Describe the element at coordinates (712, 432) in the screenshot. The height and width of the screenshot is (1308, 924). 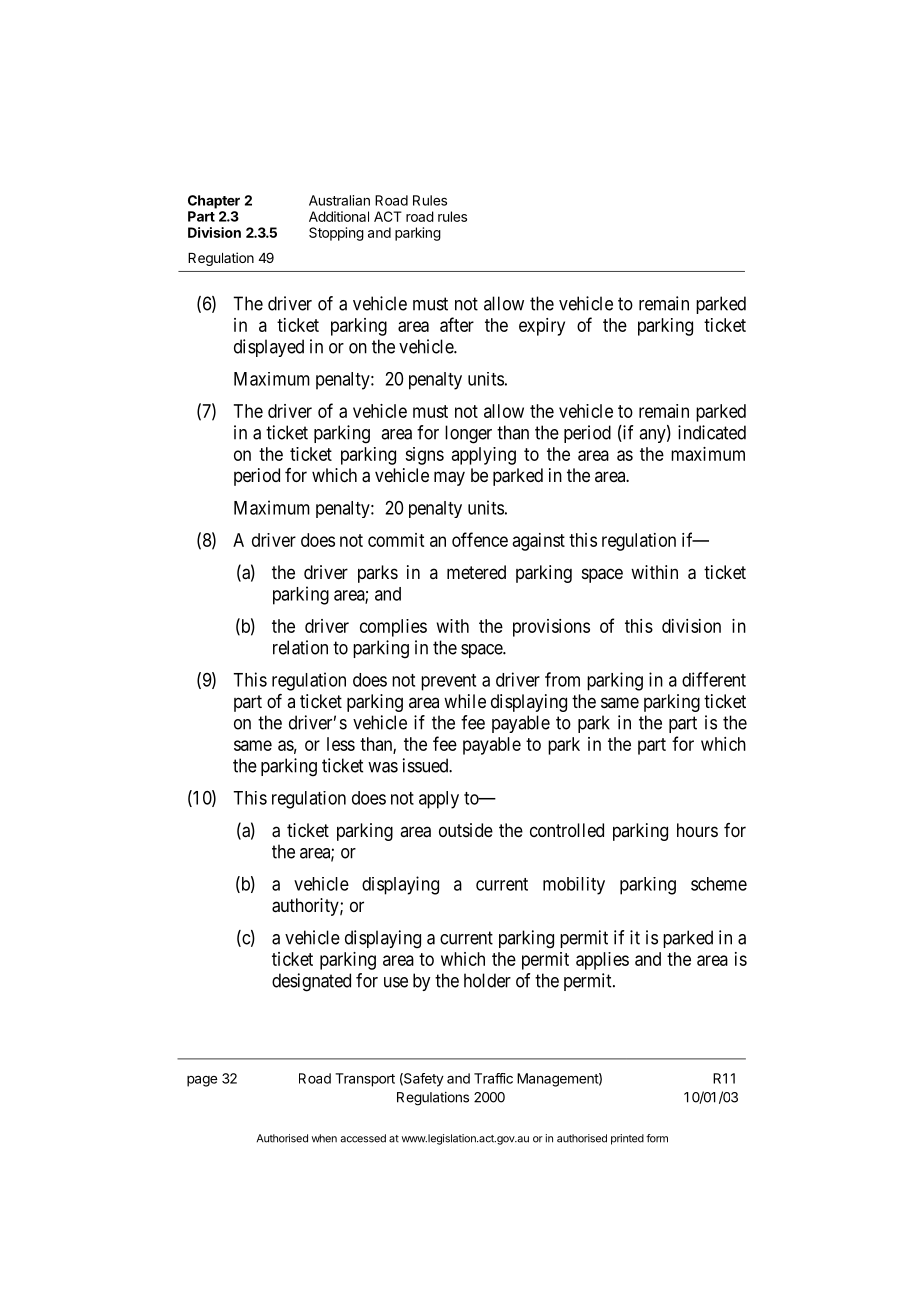
I see `indicated` at that location.
